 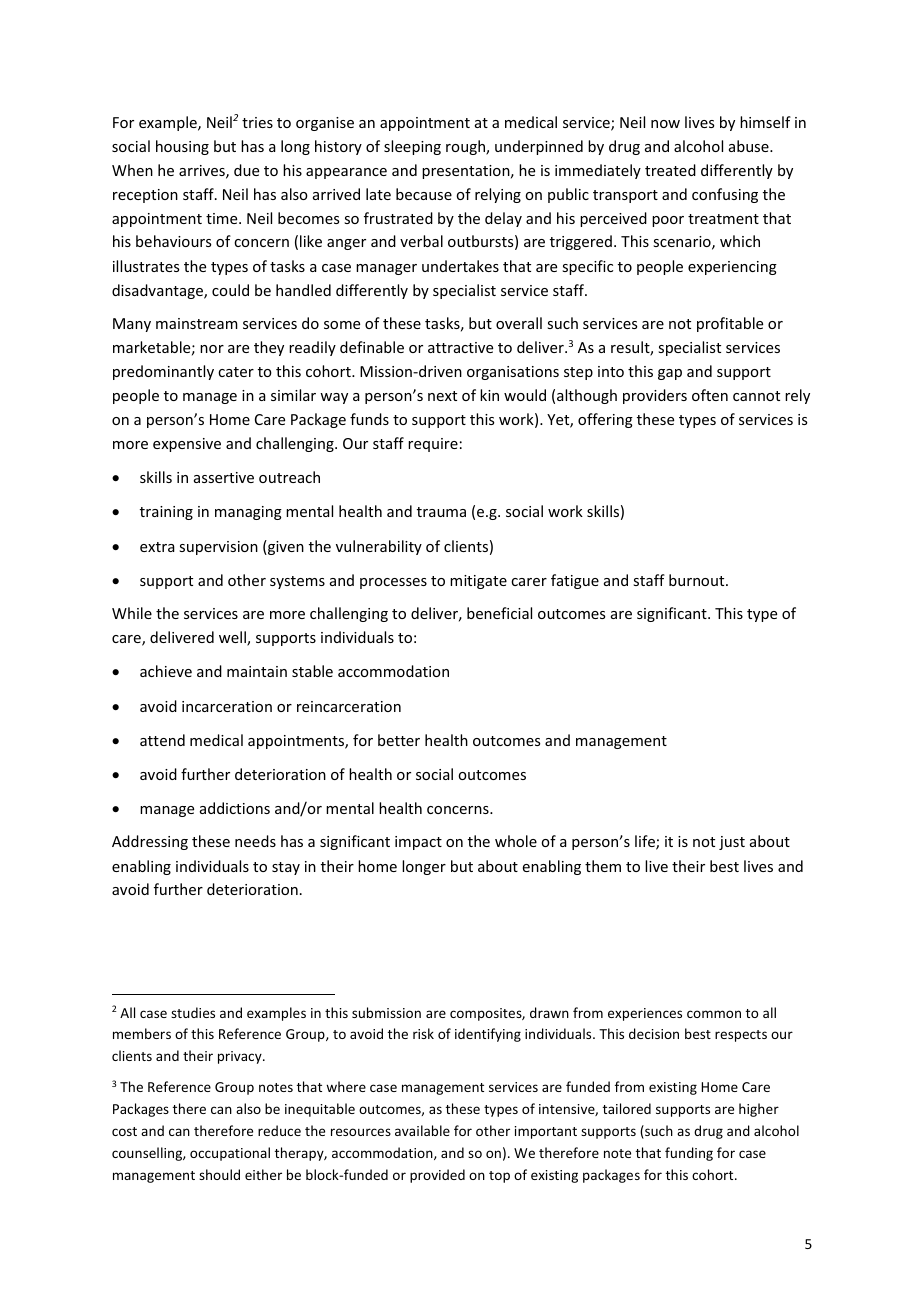 What do you see at coordinates (412, 147) in the image?
I see `sleeping` at bounding box center [412, 147].
